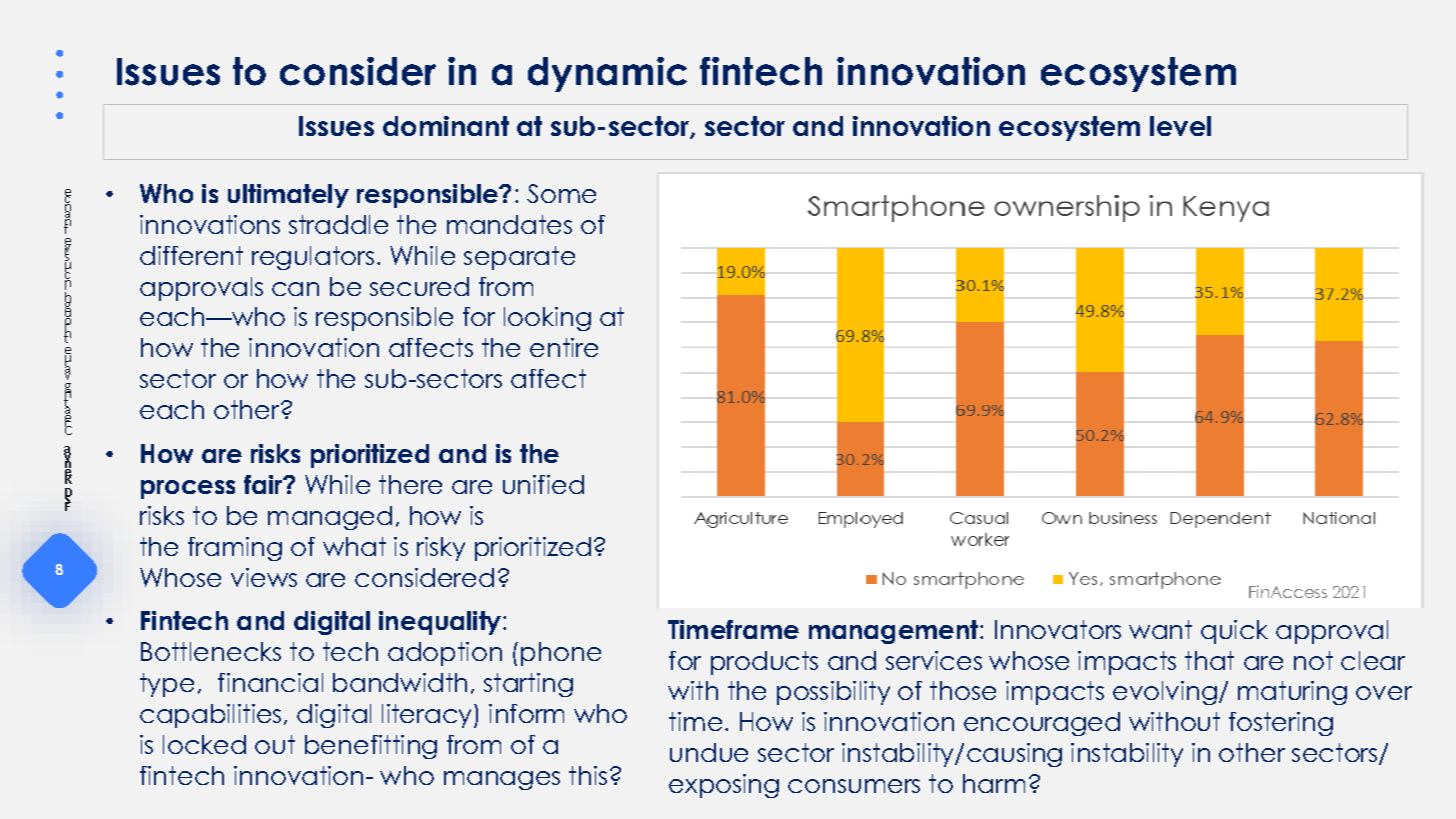 The width and height of the image is (1456, 819). What do you see at coordinates (1234, 632) in the image?
I see `quick` at bounding box center [1234, 632].
